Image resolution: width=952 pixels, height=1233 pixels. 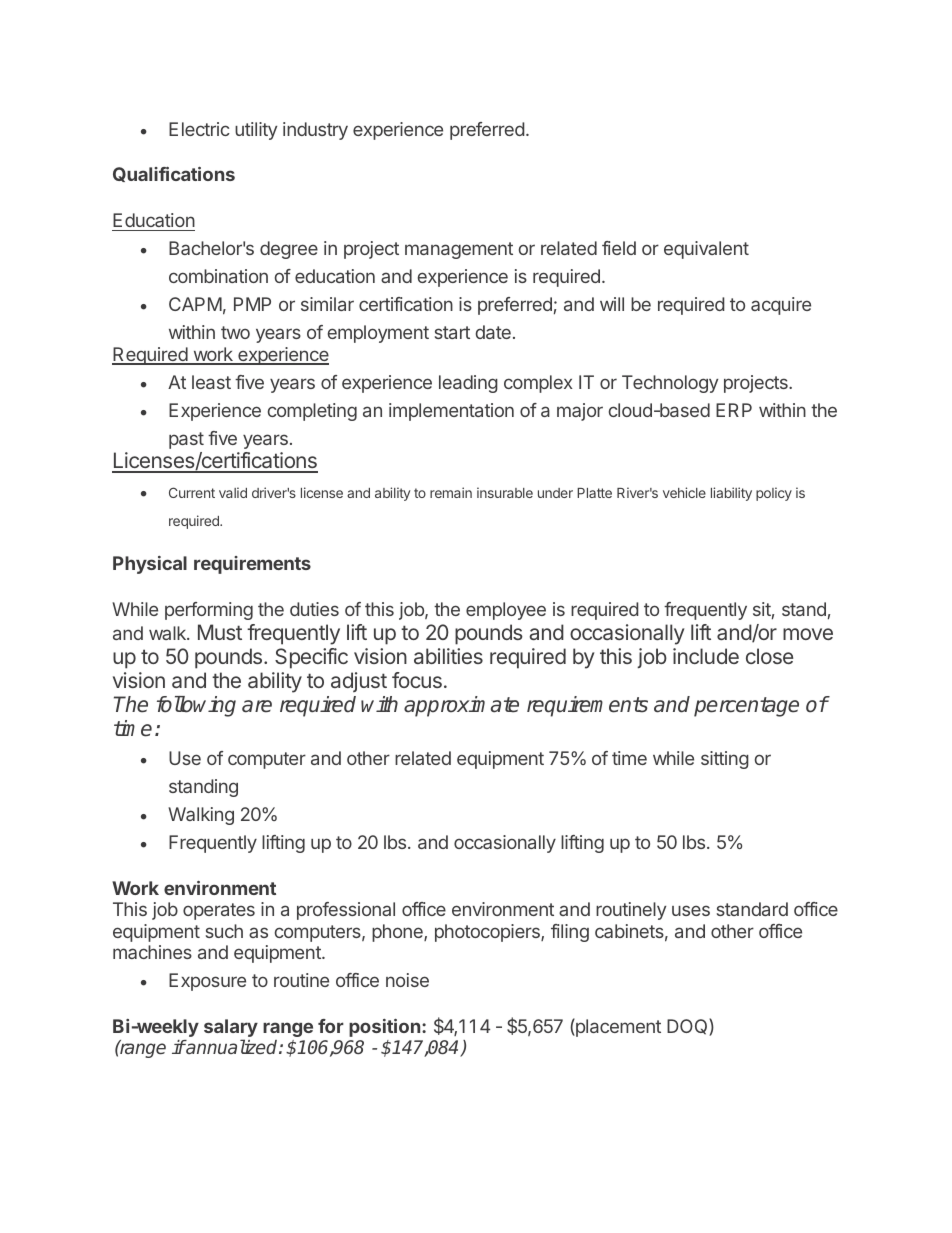 I want to click on equivalent, so click(x=706, y=250).
